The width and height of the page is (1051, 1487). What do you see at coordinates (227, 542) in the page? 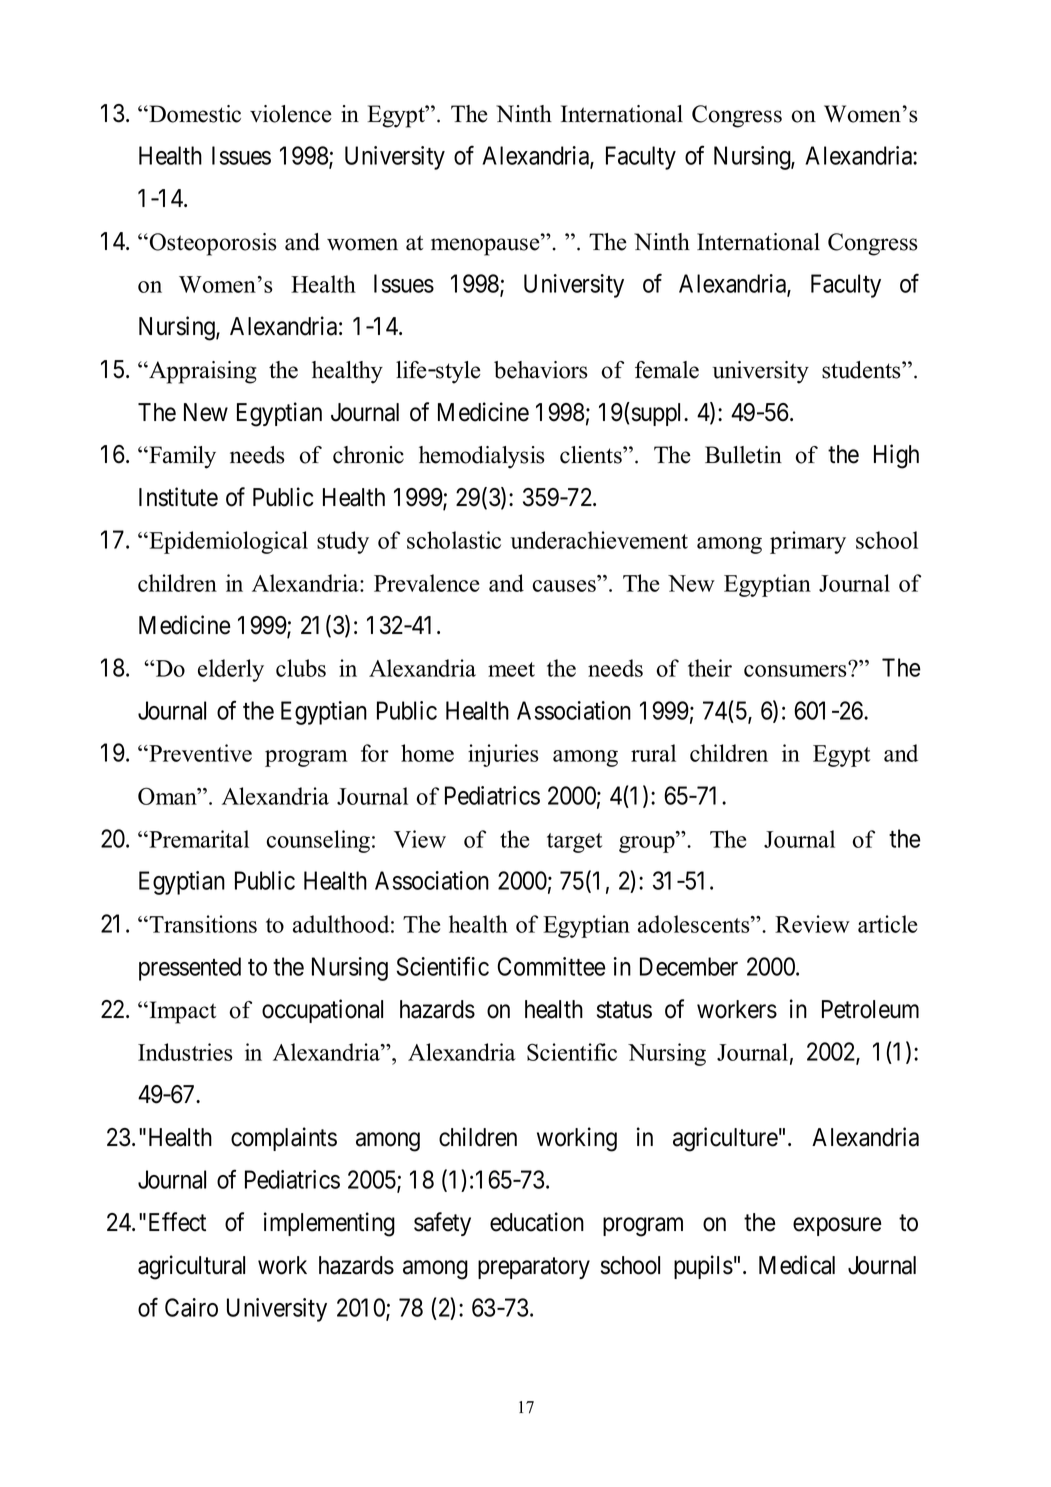
I see `Epidemiological` at bounding box center [227, 542].
